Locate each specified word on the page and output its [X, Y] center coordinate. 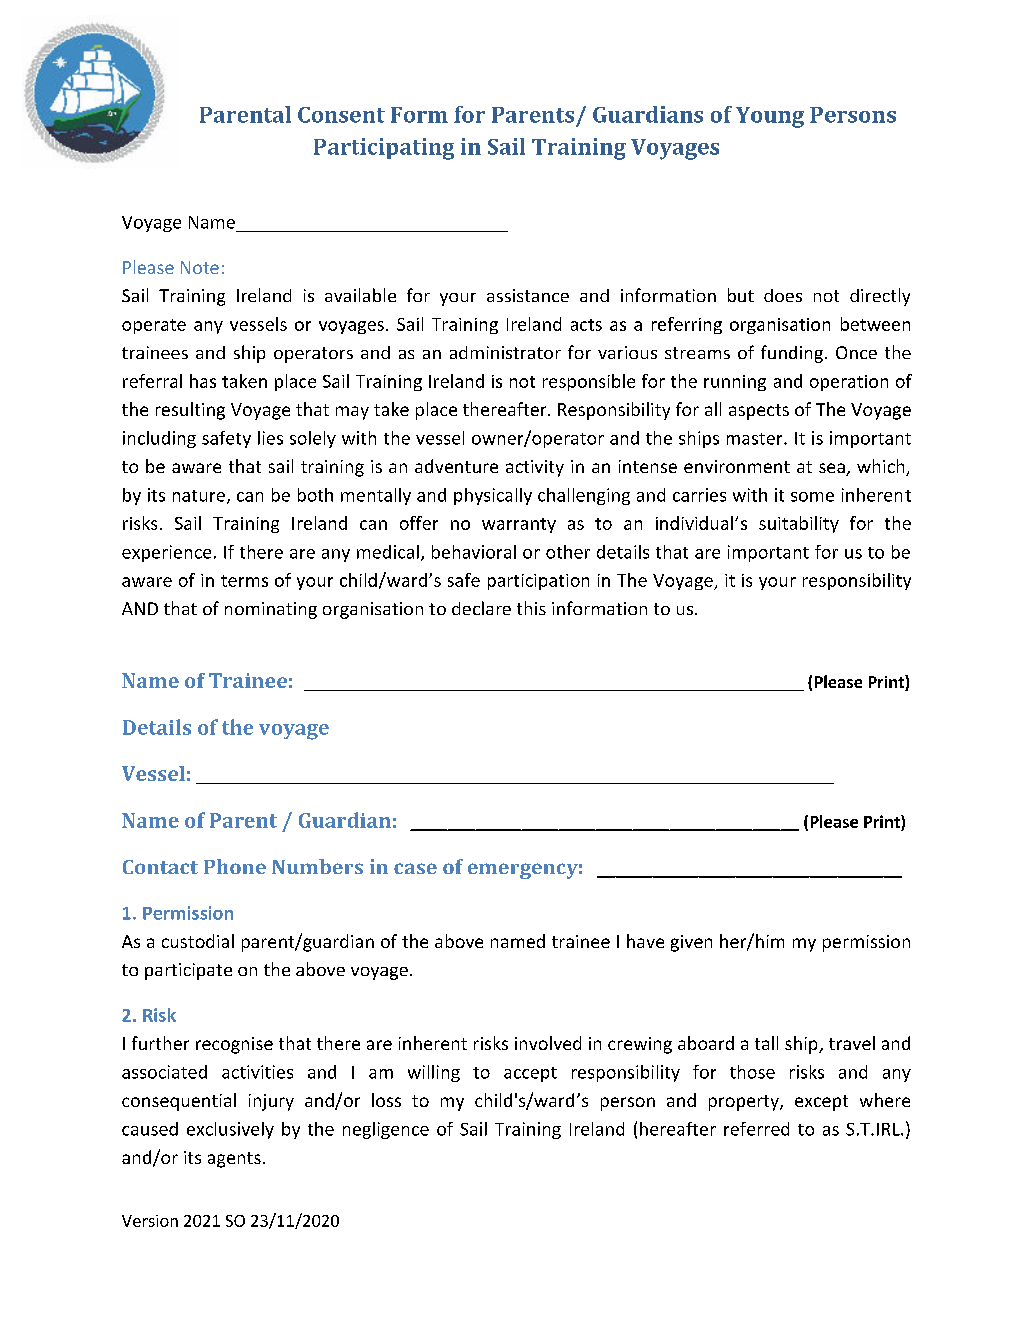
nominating [271, 610]
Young [770, 117]
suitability [799, 524]
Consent [341, 115]
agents [234, 1160]
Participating [384, 149]
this [531, 608]
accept [530, 1074]
